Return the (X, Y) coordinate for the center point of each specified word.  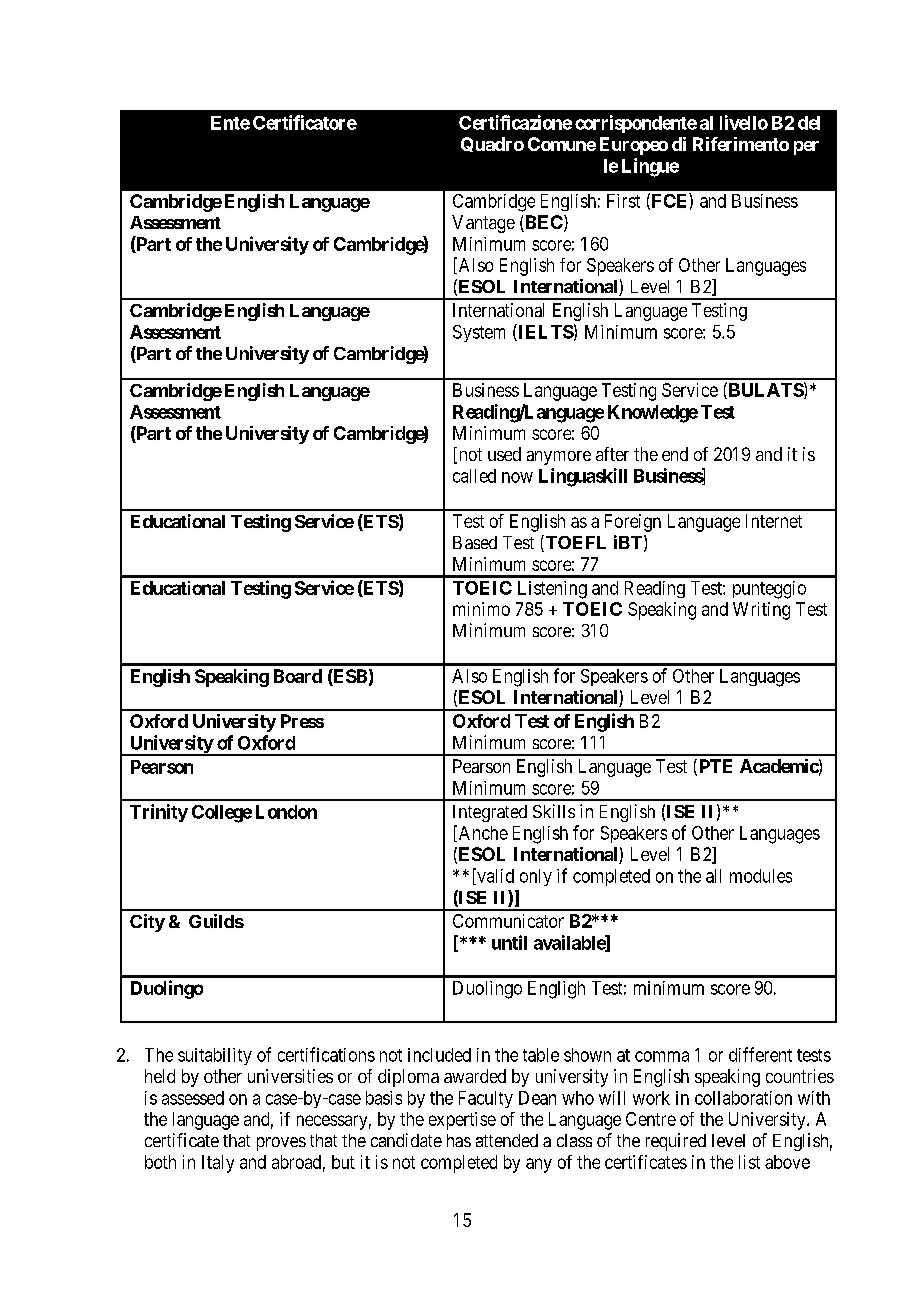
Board (298, 676)
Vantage (483, 224)
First (623, 201)
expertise (462, 1121)
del (809, 123)
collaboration (743, 1098)
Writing (761, 611)
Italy (218, 1164)
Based (475, 542)
